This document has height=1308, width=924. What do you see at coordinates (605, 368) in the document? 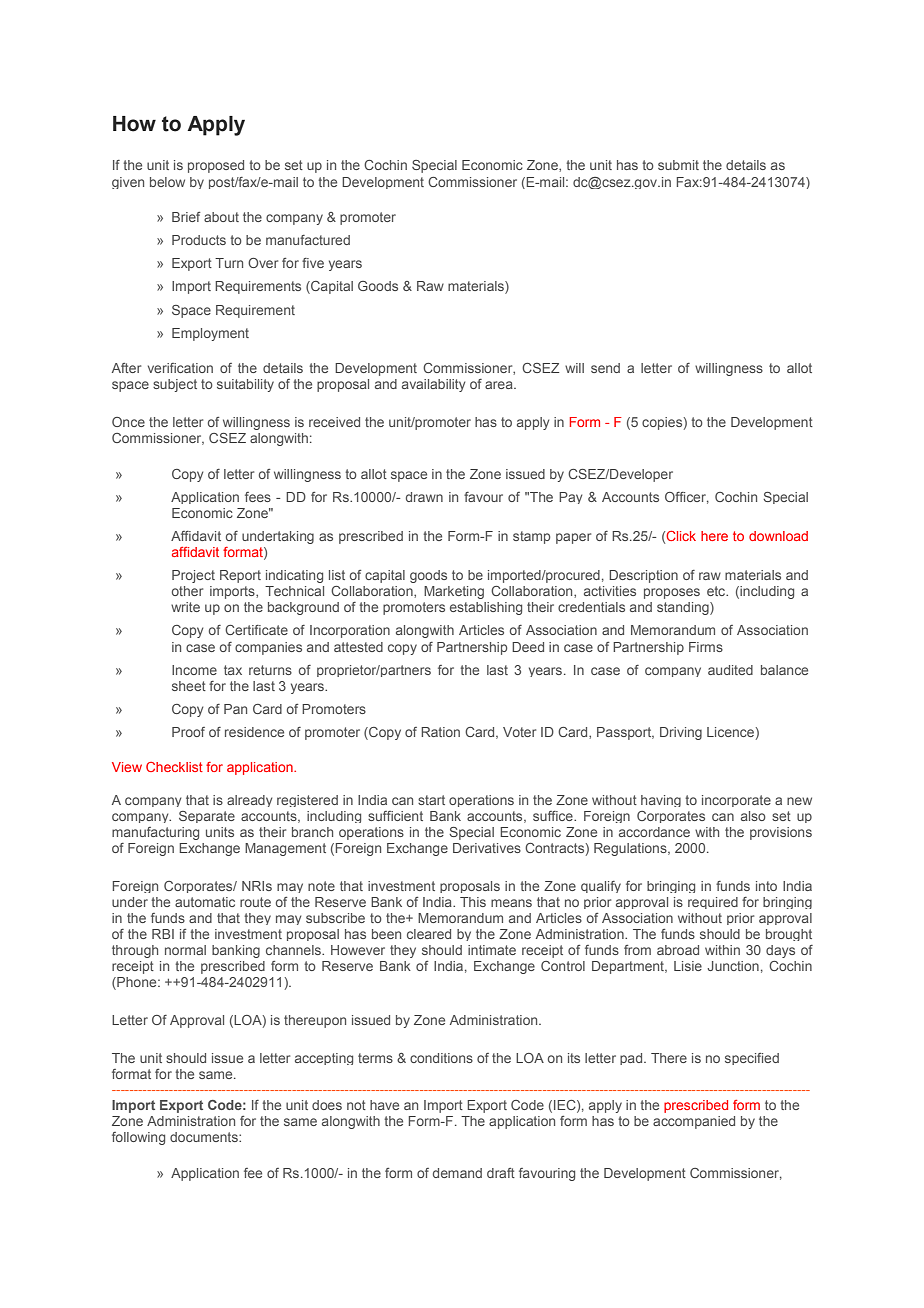
I see `send` at bounding box center [605, 368].
